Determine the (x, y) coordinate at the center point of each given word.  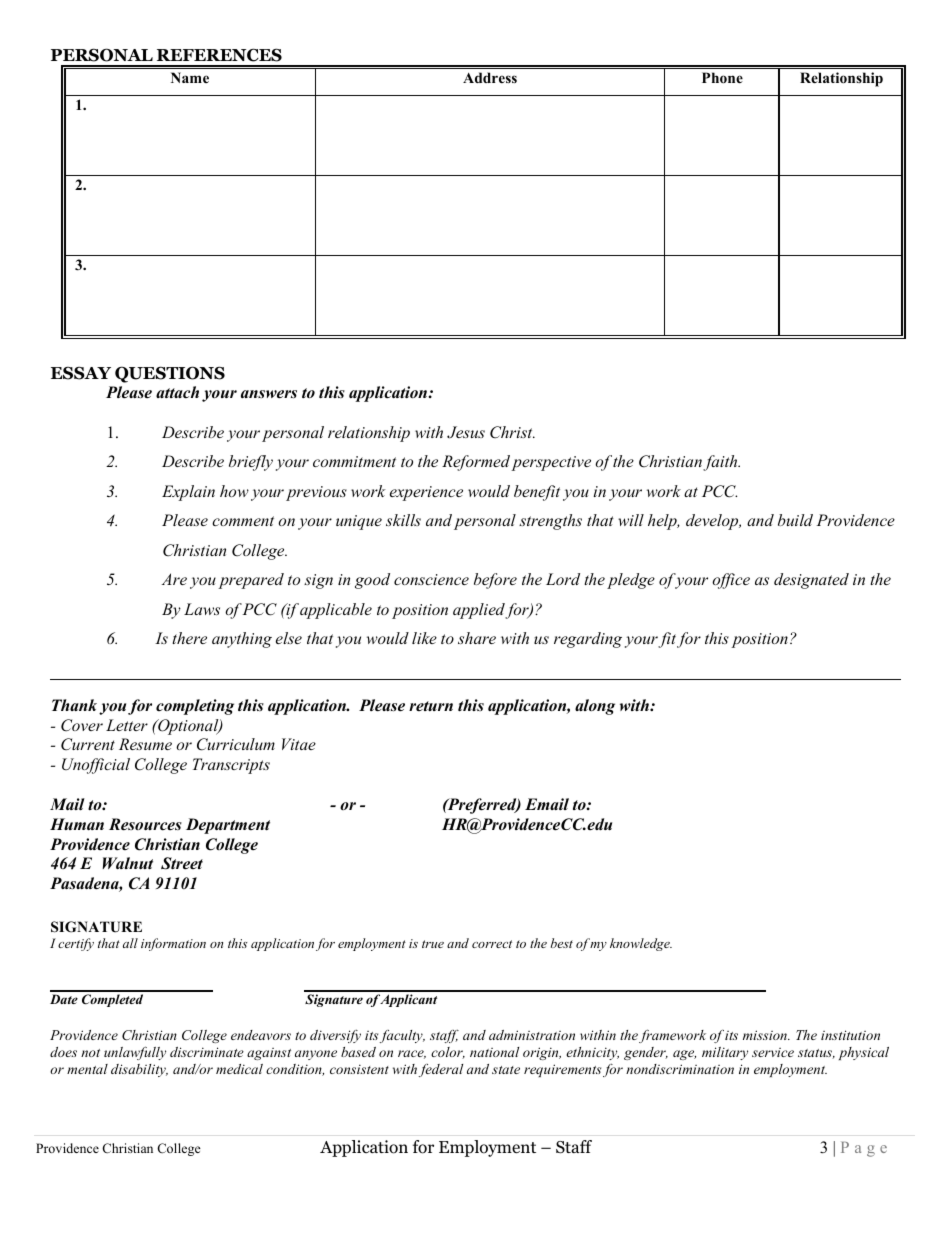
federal (441, 1070)
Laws (202, 609)
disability (139, 1070)
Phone (722, 78)
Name (190, 77)
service (773, 1052)
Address (490, 77)
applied (479, 611)
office (731, 581)
